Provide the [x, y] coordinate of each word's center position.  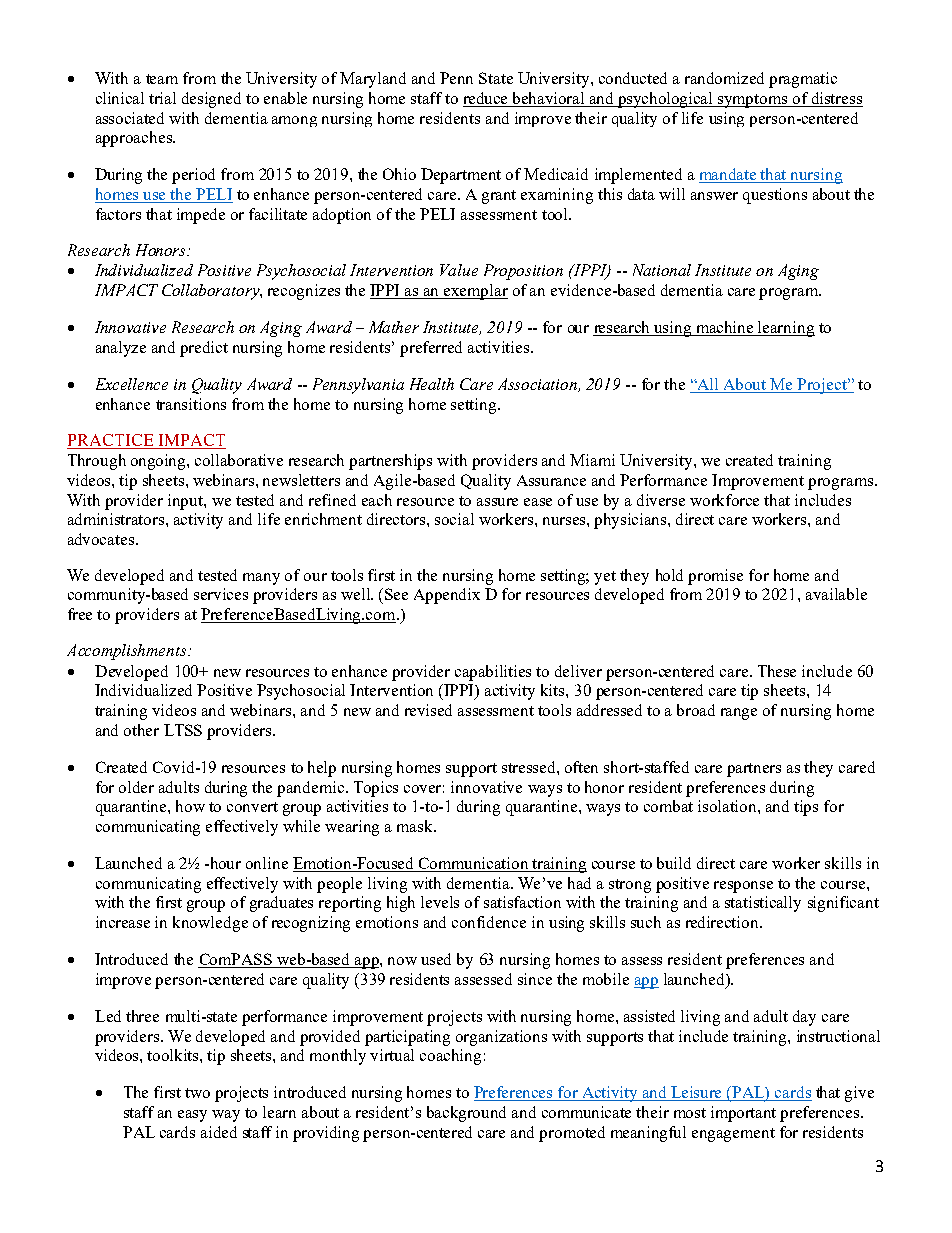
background [466, 1114]
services [221, 594]
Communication [474, 864]
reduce [487, 99]
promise [715, 577]
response [743, 887]
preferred [431, 349]
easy [192, 1116]
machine [725, 328]
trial [162, 98]
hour [224, 863]
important [743, 1114]
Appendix [447, 596]
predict [204, 349]
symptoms [753, 101]
